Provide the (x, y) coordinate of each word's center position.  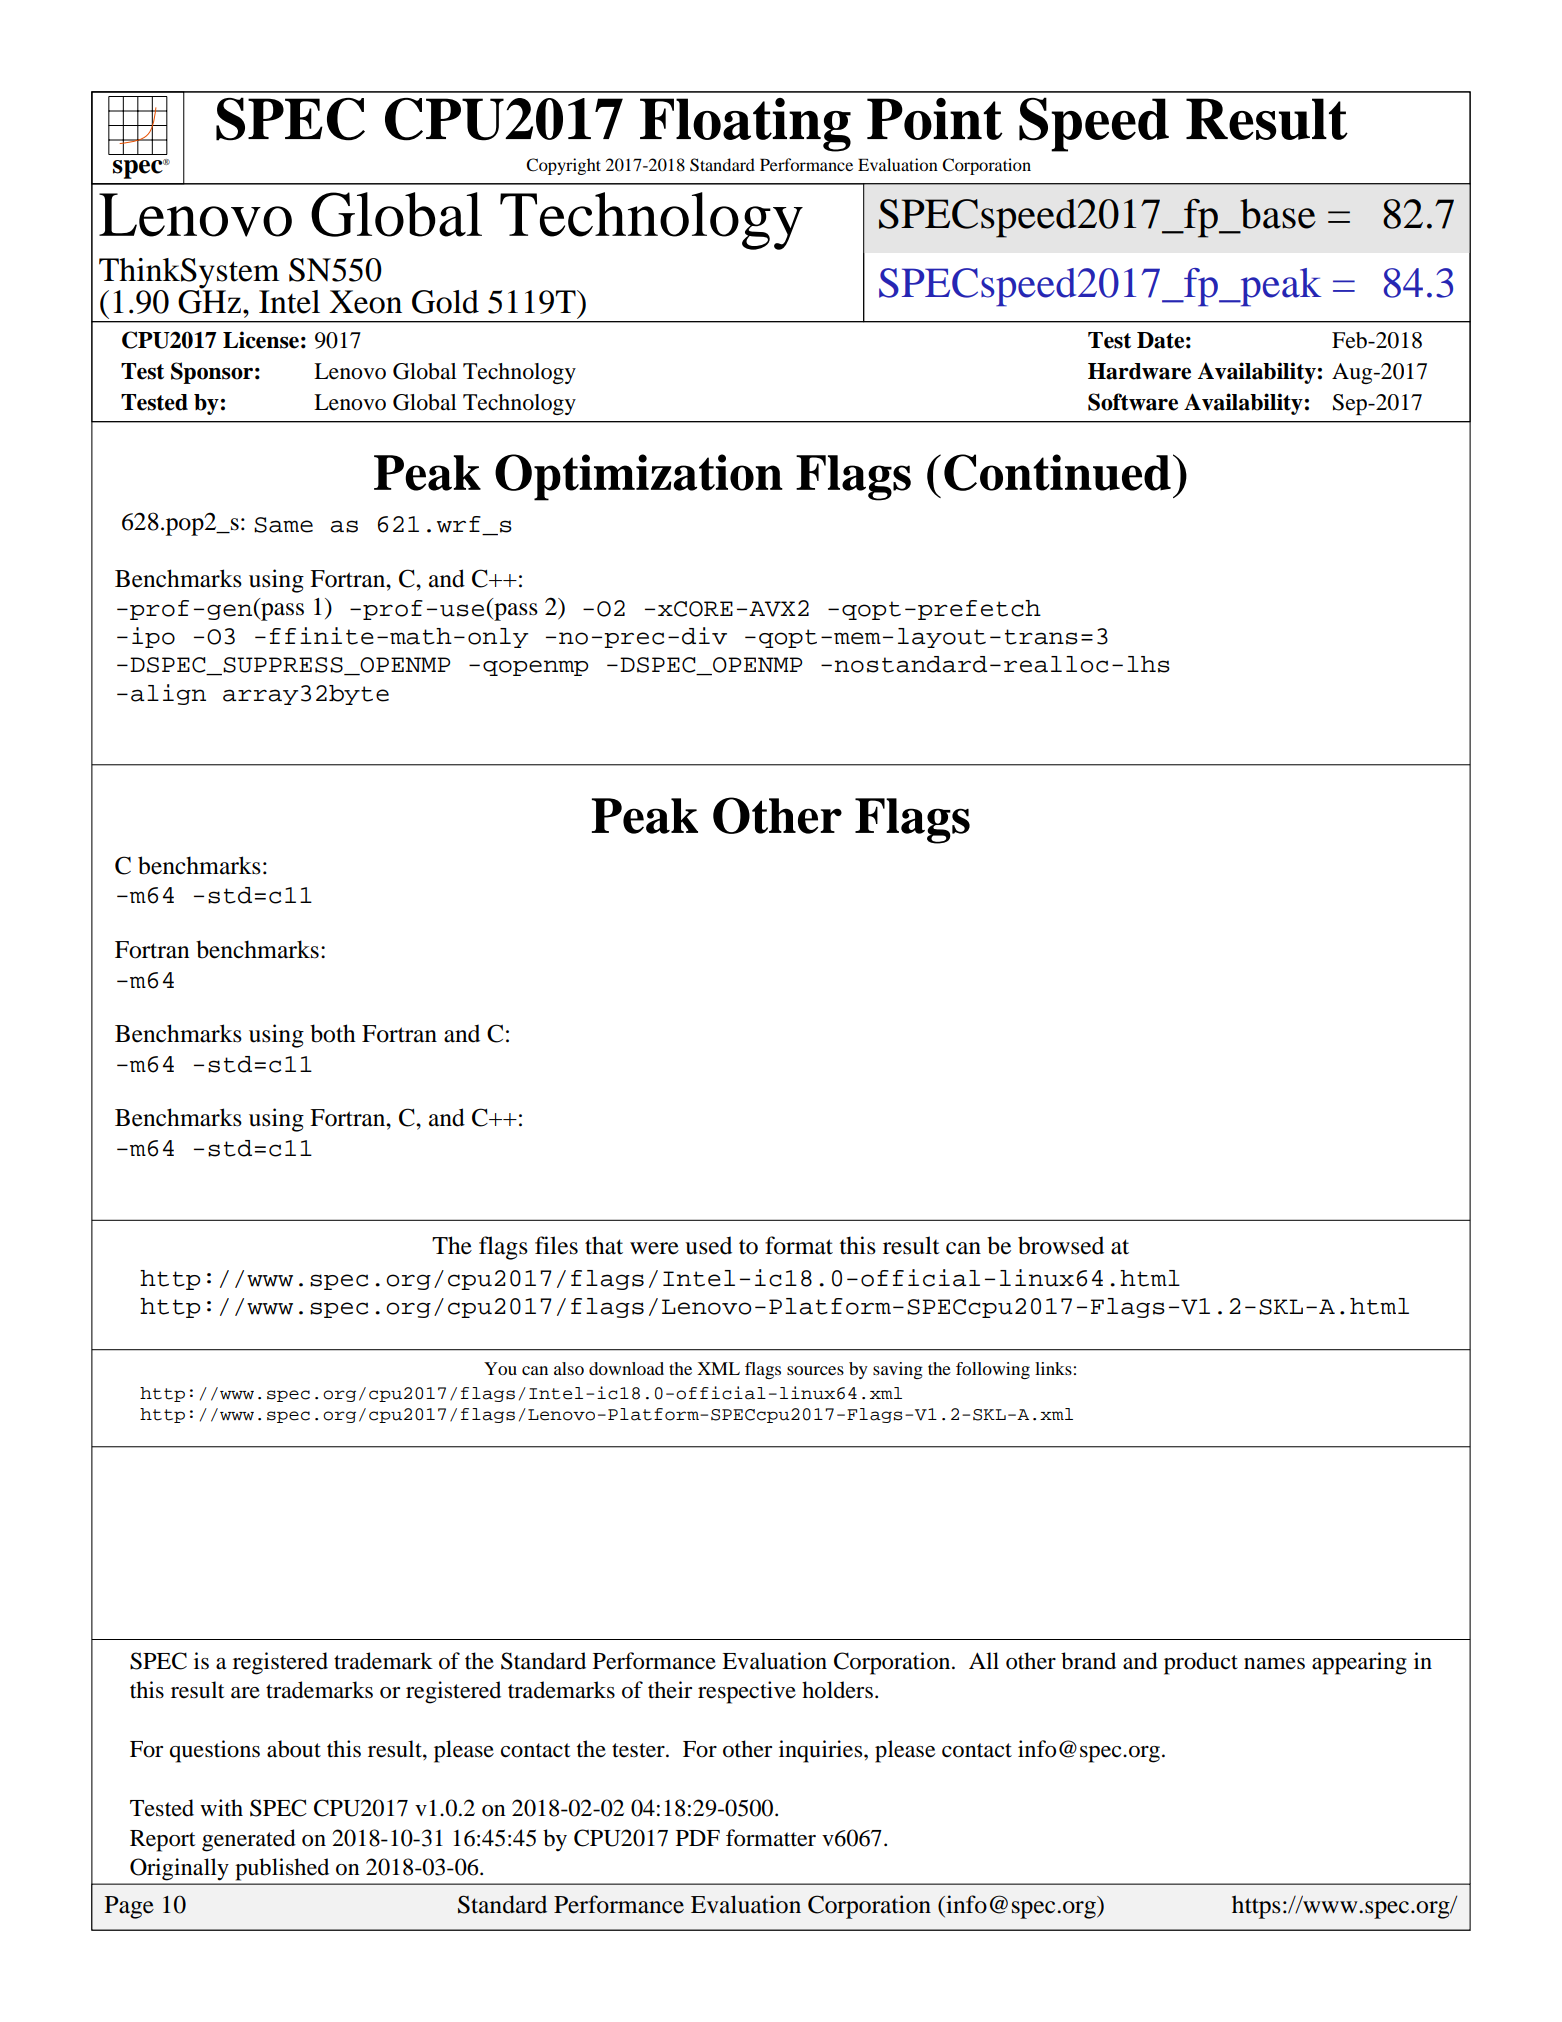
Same (283, 525)
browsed (1061, 1245)
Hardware (1139, 371)
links (1053, 1368)
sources (815, 1370)
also (569, 1368)
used (708, 1245)
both (333, 1033)
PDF (698, 1838)
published (282, 1869)
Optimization (639, 477)
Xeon (365, 302)
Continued (1057, 472)
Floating (745, 125)
